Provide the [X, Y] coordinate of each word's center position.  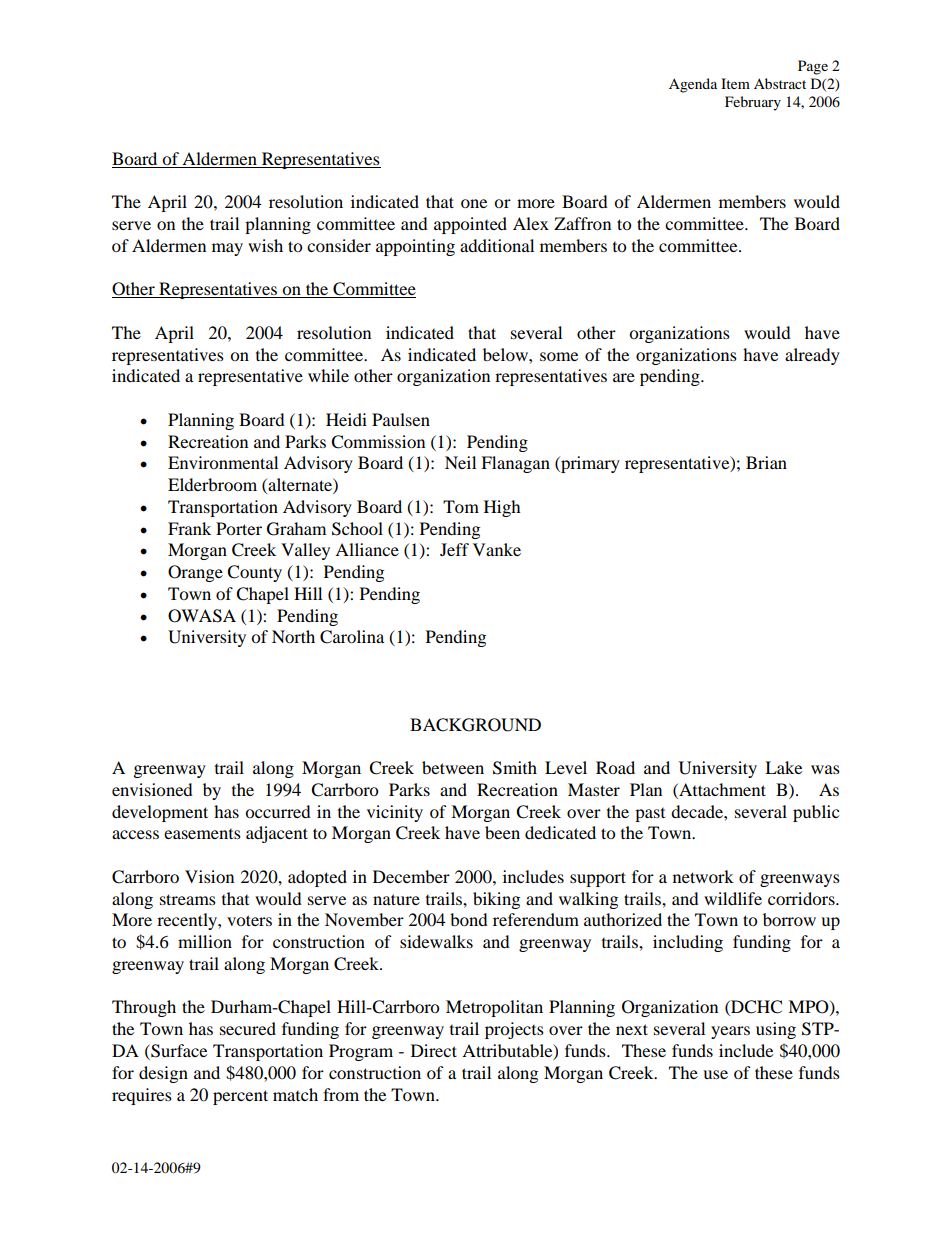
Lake [783, 767]
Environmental [223, 462]
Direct [434, 1050]
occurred [278, 811]
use [715, 1074]
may [227, 249]
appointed [470, 225]
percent [240, 1097]
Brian [766, 462]
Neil [460, 462]
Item [735, 83]
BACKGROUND [475, 725]
